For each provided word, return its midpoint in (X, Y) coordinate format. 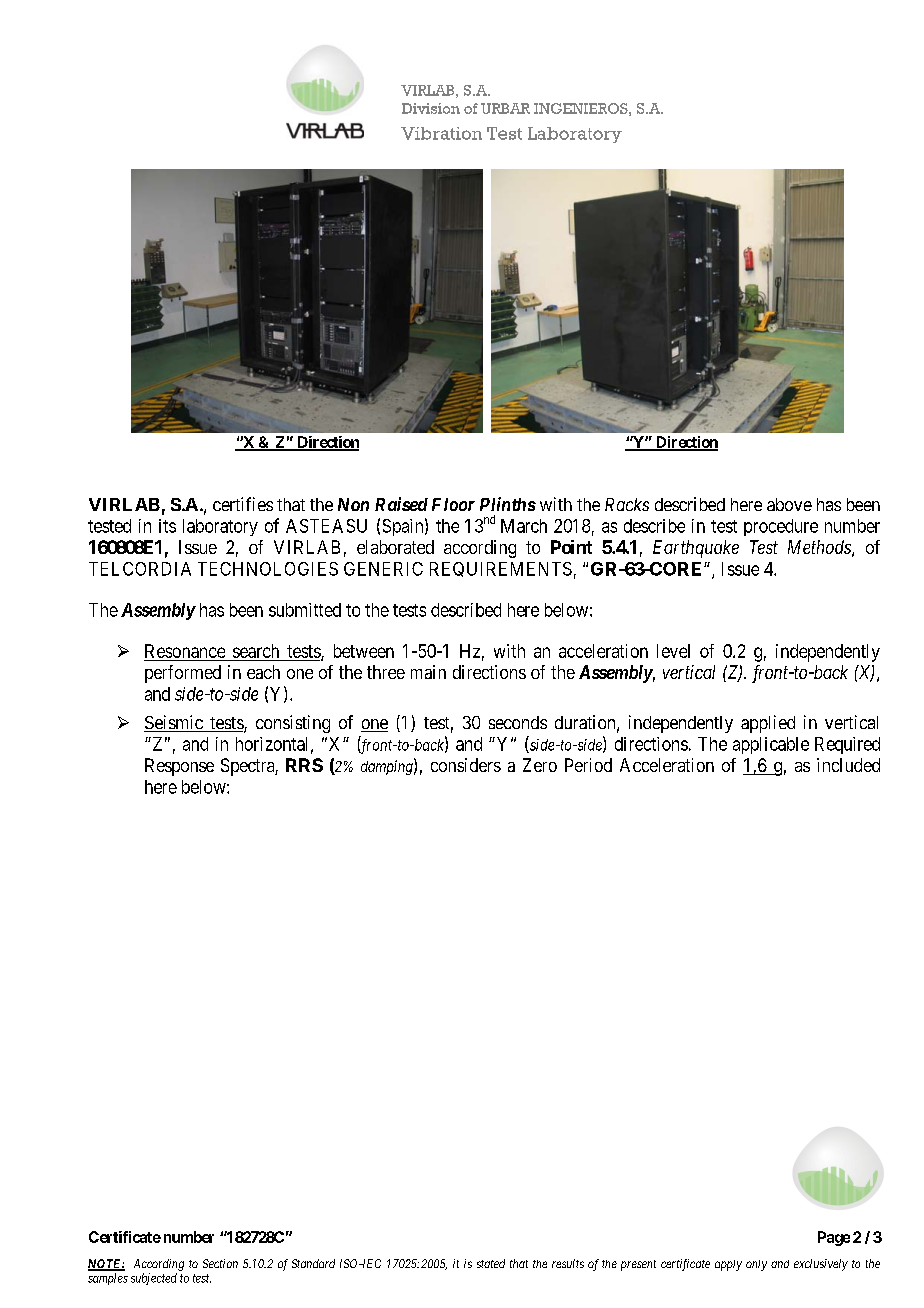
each (263, 672)
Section (220, 1263)
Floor (453, 504)
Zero (540, 765)
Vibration (441, 133)
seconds (518, 722)
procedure (781, 527)
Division (431, 108)
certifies (243, 504)
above (789, 504)
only (756, 1265)
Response (179, 767)
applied (768, 724)
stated (491, 1263)
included (848, 765)
